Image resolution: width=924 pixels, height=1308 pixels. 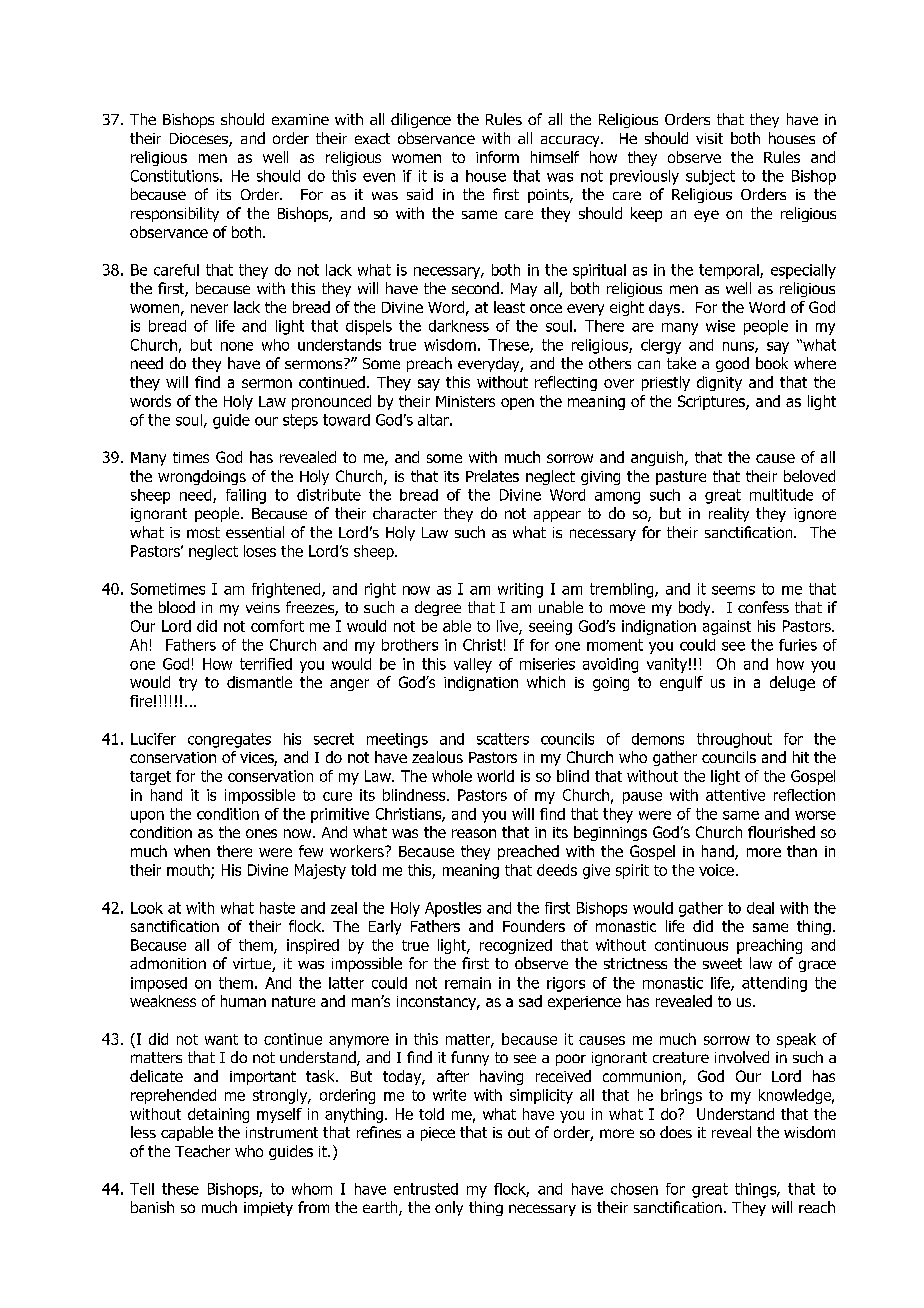 What do you see at coordinates (733, 590) in the image?
I see `seems` at bounding box center [733, 590].
